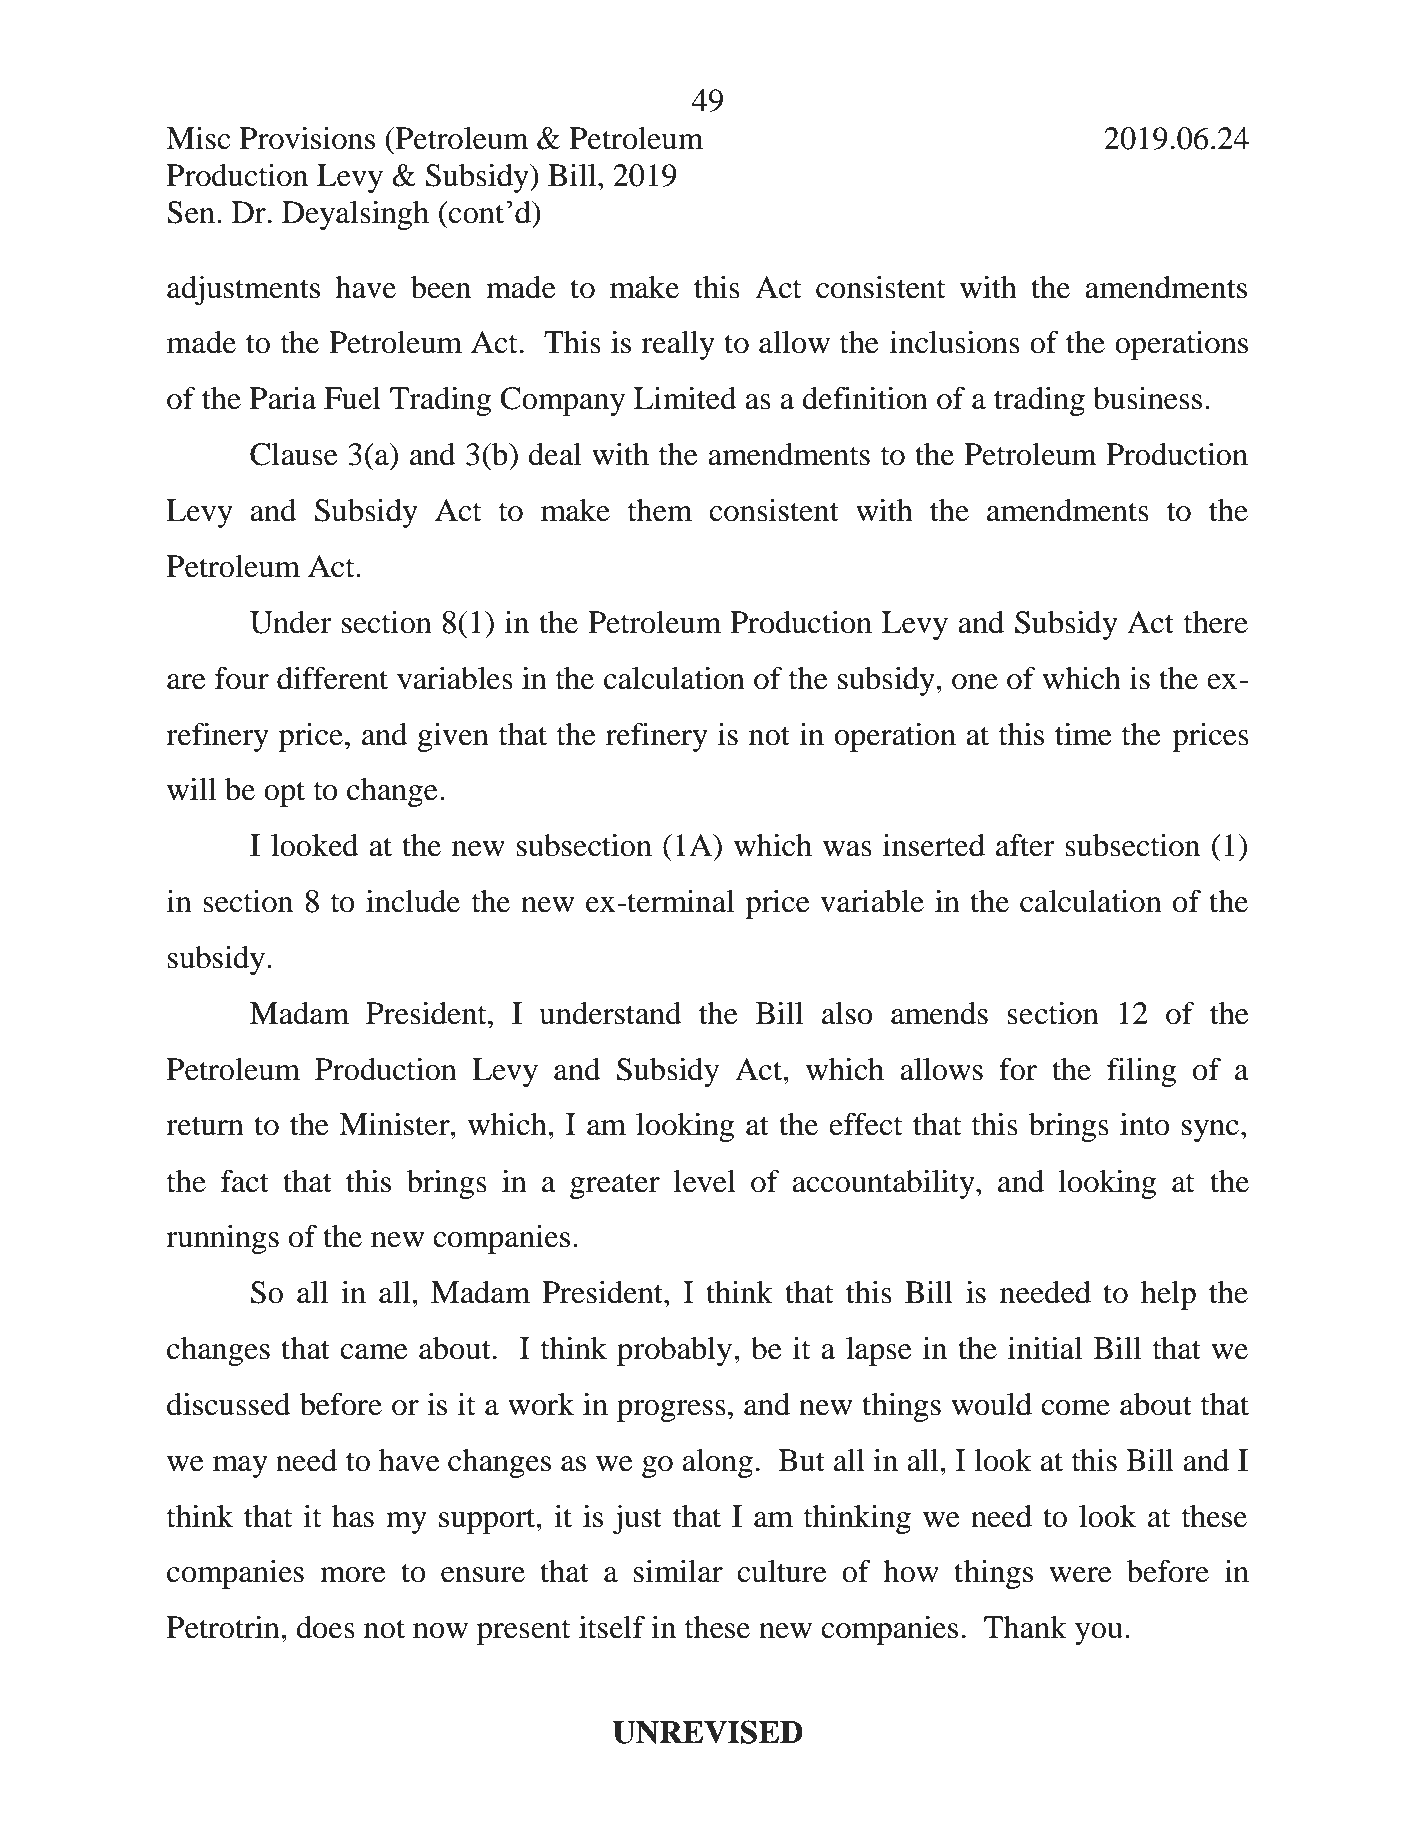 Image resolution: width=1416 pixels, height=1832 pixels. Describe the element at coordinates (678, 1571) in the page. I see `similar` at that location.
